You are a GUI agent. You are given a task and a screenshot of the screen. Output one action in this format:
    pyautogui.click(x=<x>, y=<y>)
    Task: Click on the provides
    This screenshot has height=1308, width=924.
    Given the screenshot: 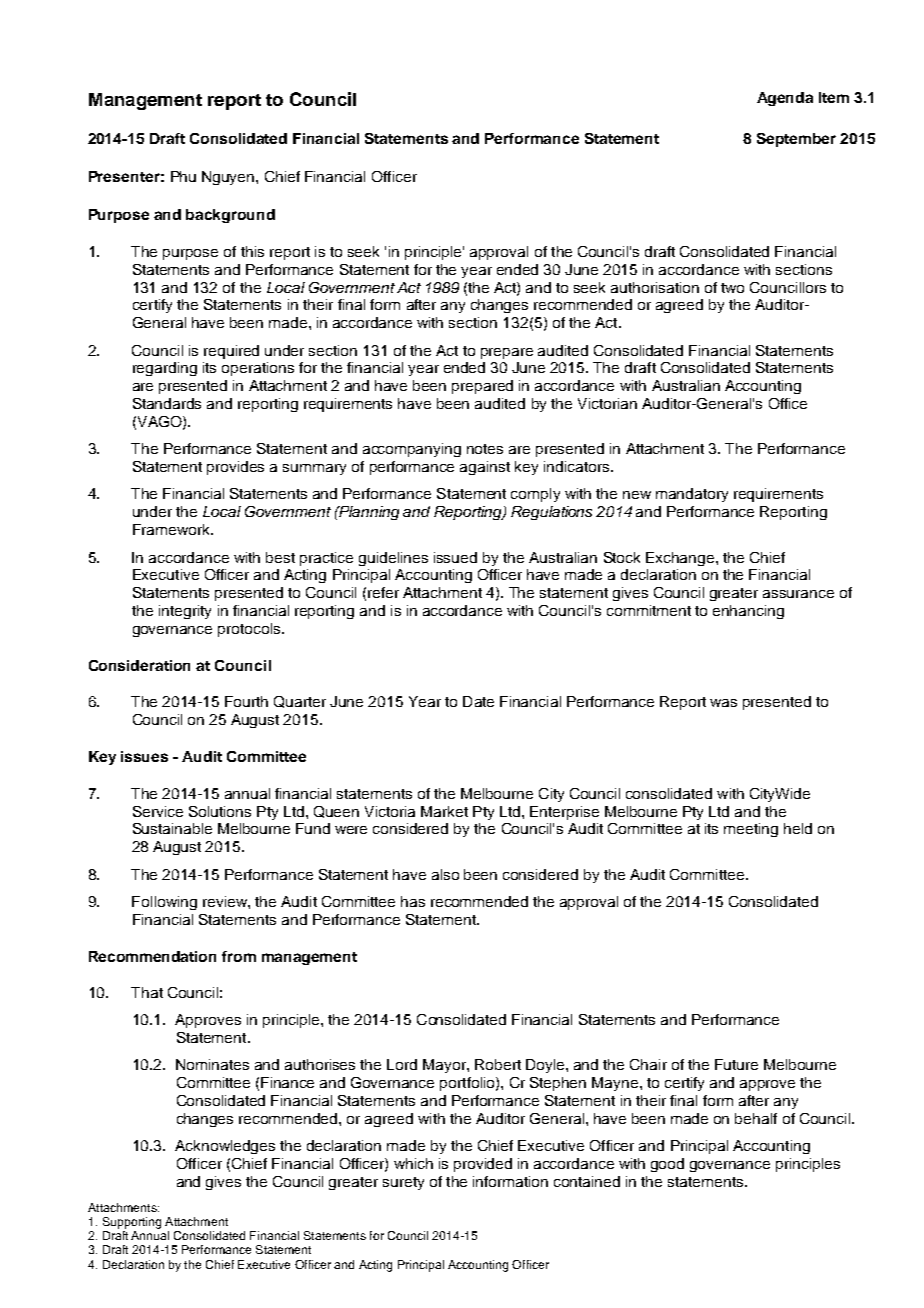 What is the action you would take?
    pyautogui.click(x=235, y=468)
